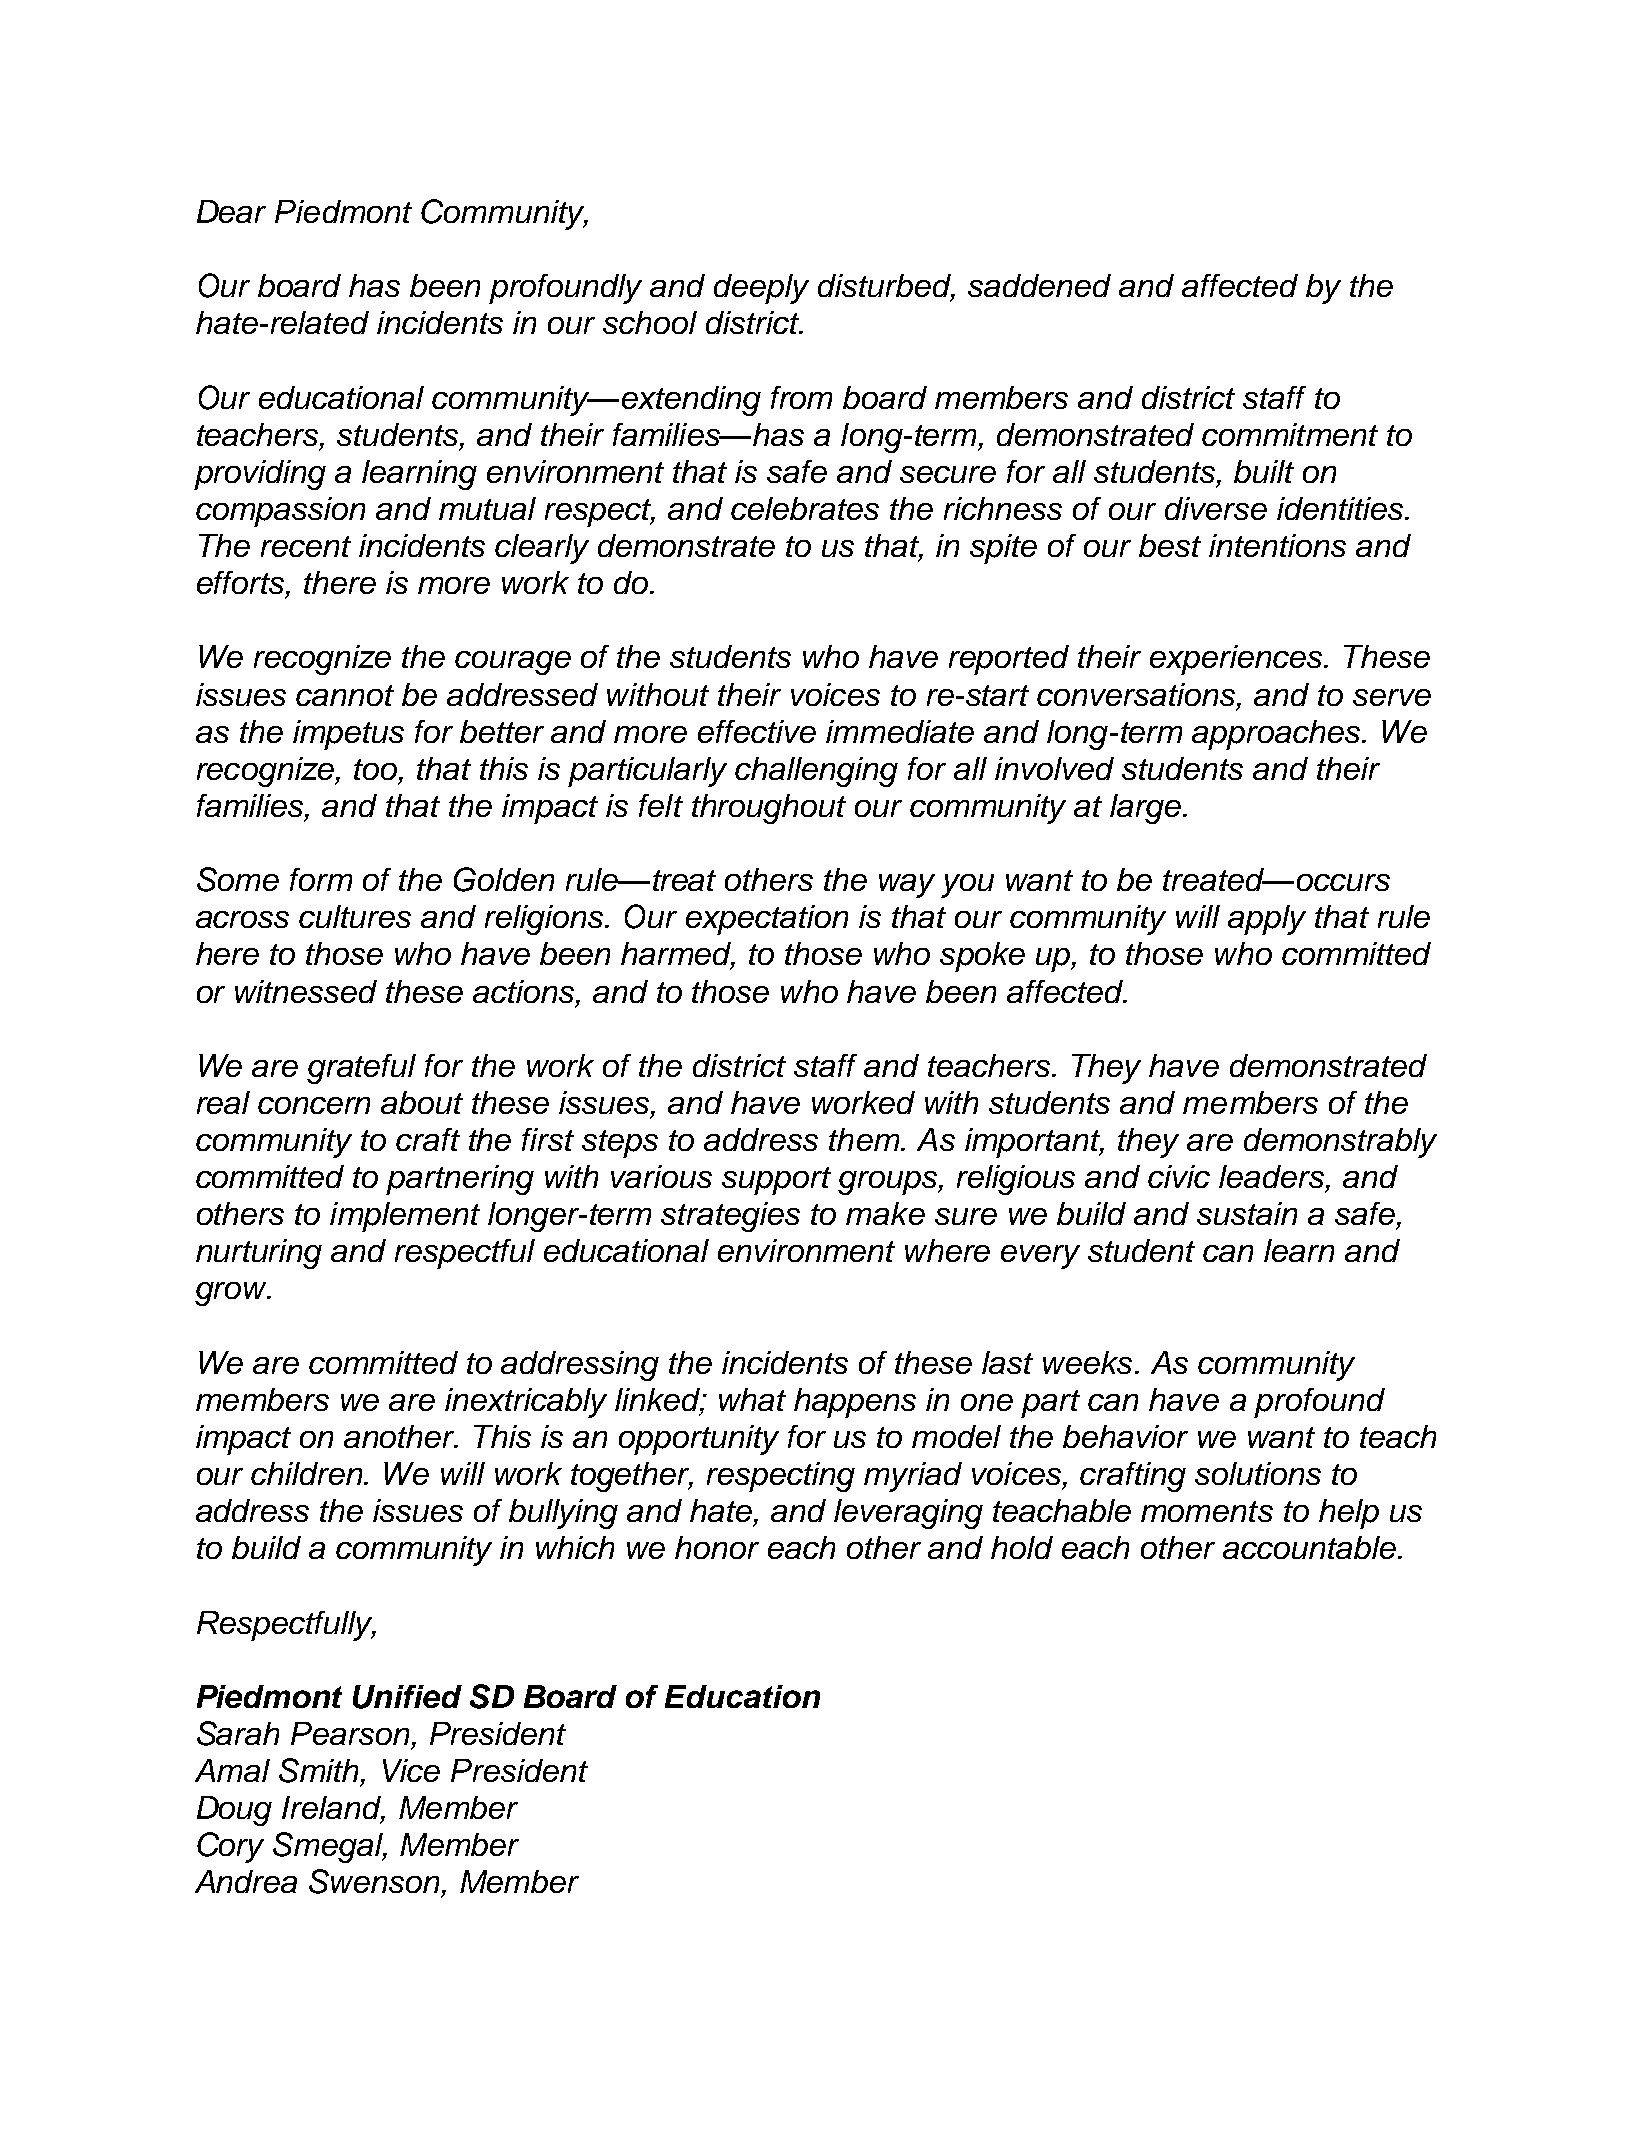 This document has height=2130, width=1646. Describe the element at coordinates (1258, 1473) in the document. I see `solutions` at that location.
